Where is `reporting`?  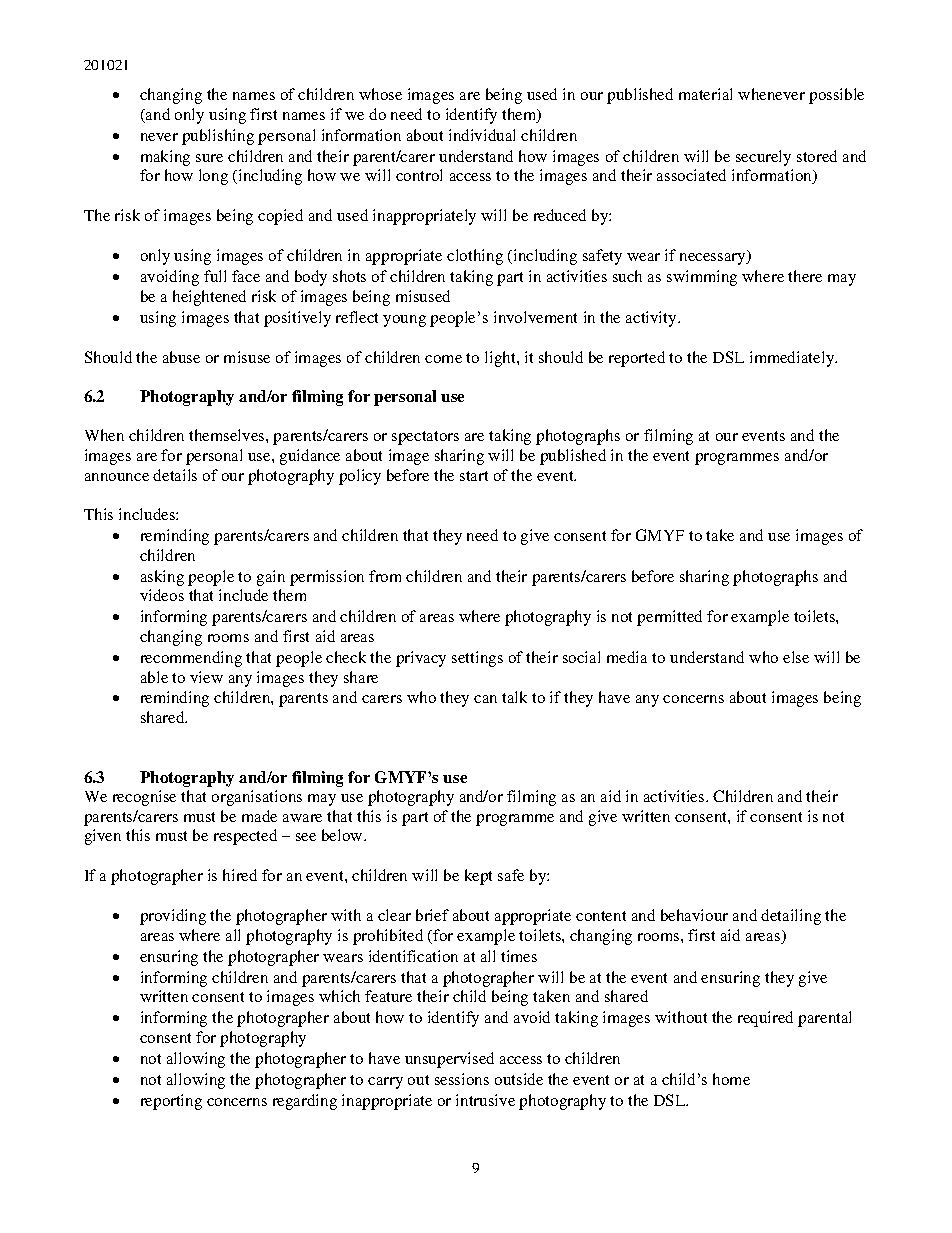 reporting is located at coordinates (171, 1102).
